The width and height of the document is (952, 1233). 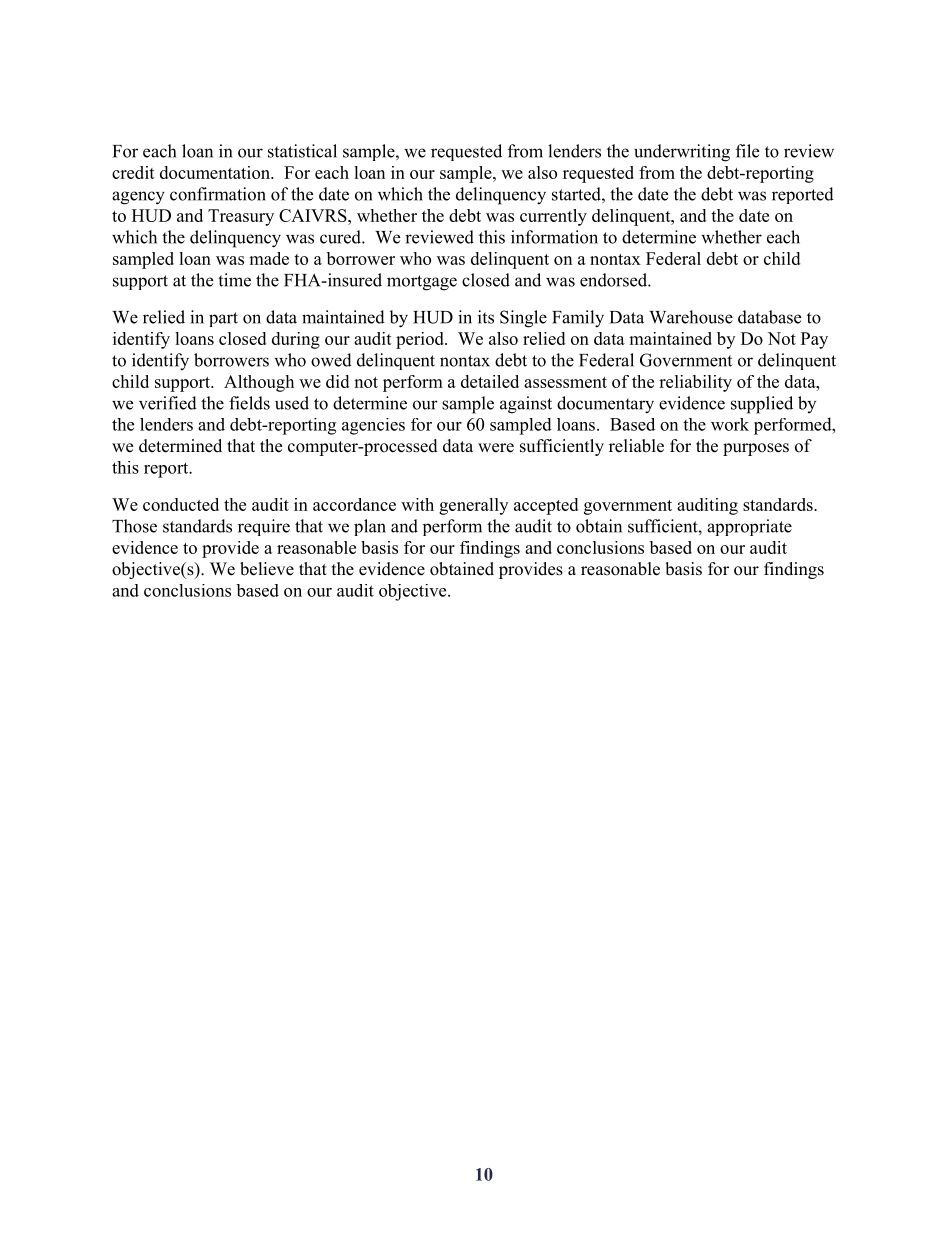 What do you see at coordinates (490, 381) in the document?
I see `detailed` at bounding box center [490, 381].
